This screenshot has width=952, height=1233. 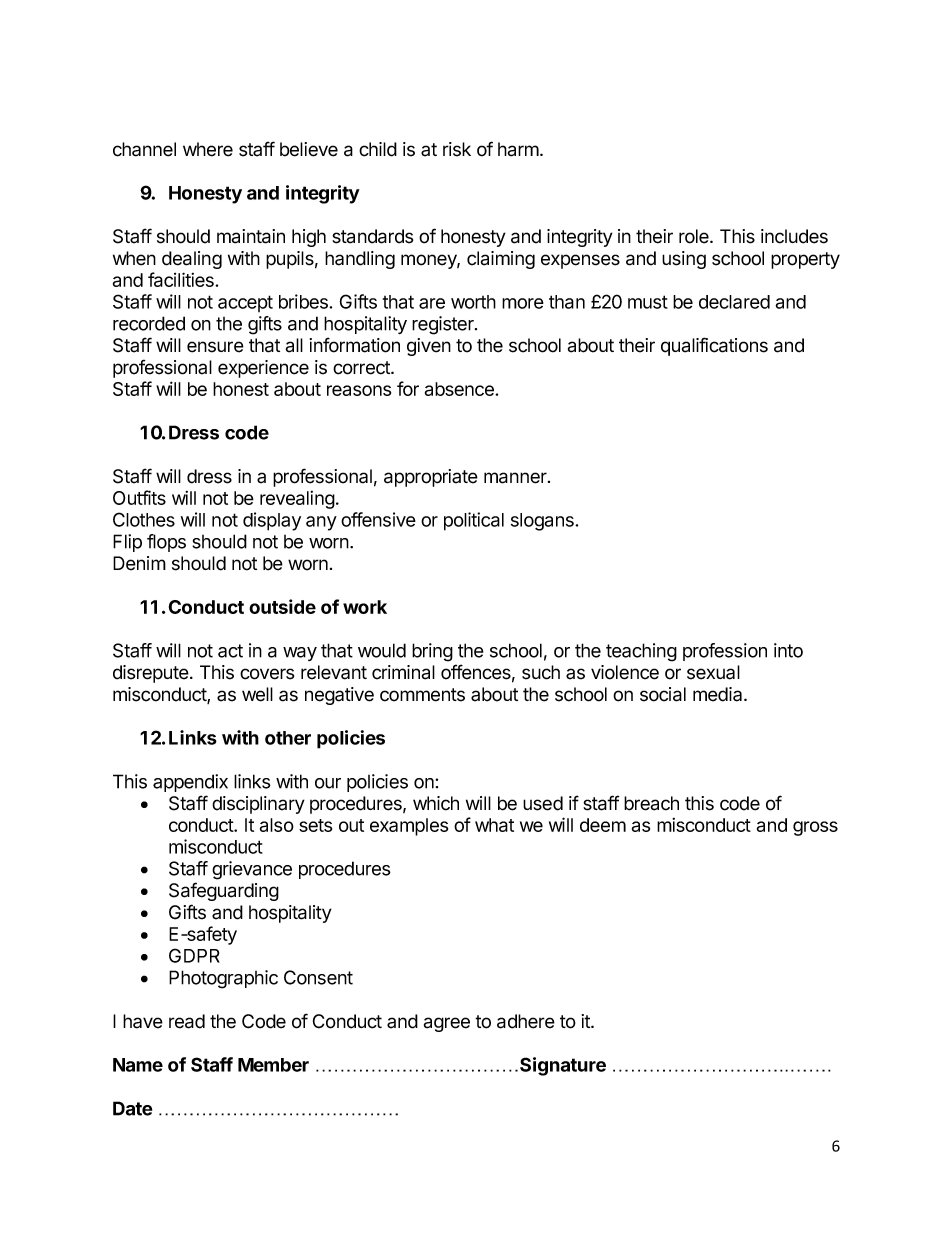 I want to click on qualifications, so click(x=714, y=346).
